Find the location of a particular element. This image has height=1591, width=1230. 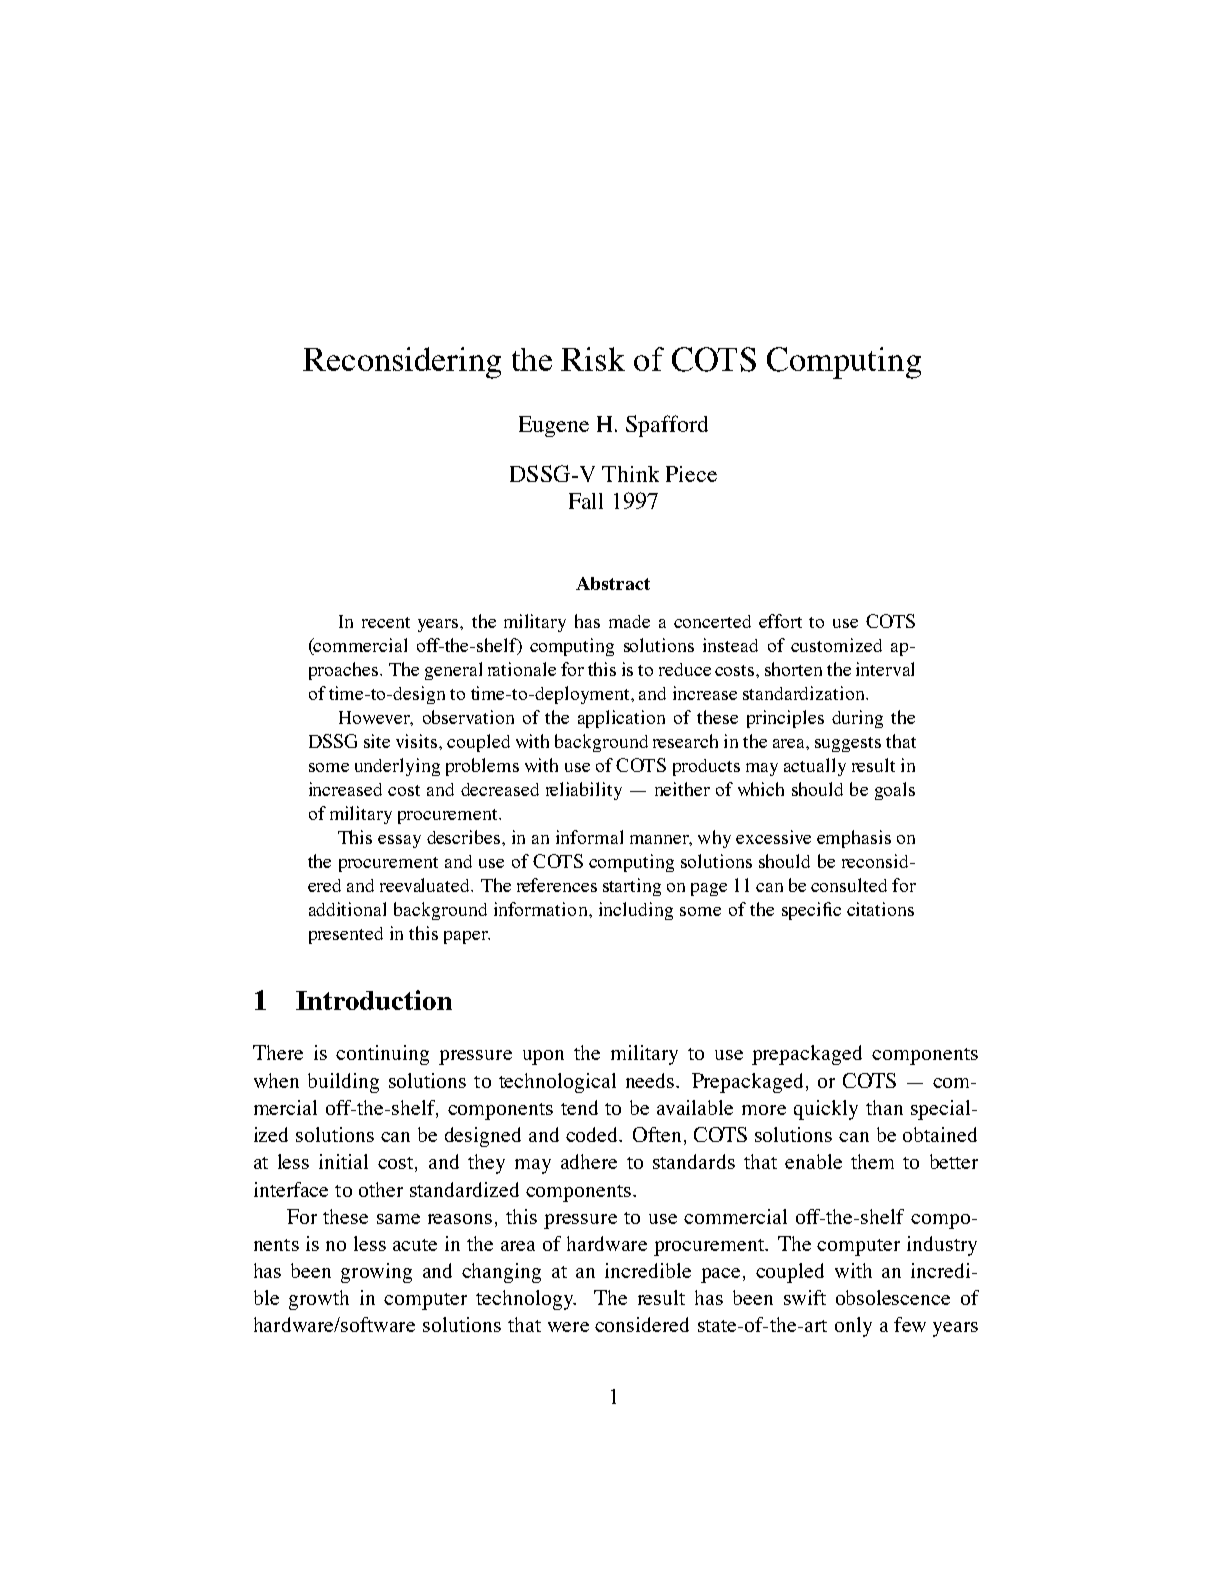

Piece is located at coordinates (691, 474).
